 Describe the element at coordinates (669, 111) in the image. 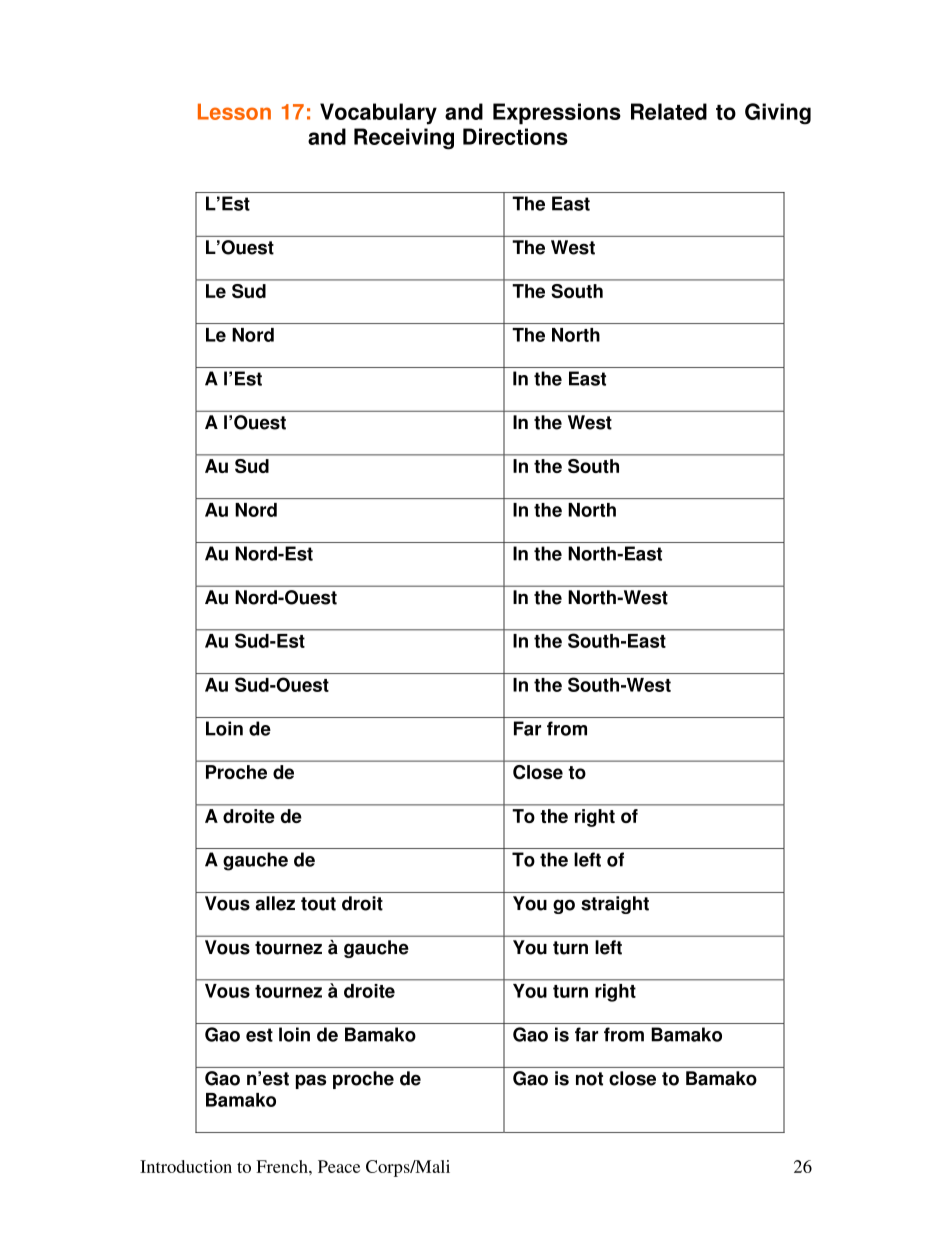

I see `Related` at that location.
